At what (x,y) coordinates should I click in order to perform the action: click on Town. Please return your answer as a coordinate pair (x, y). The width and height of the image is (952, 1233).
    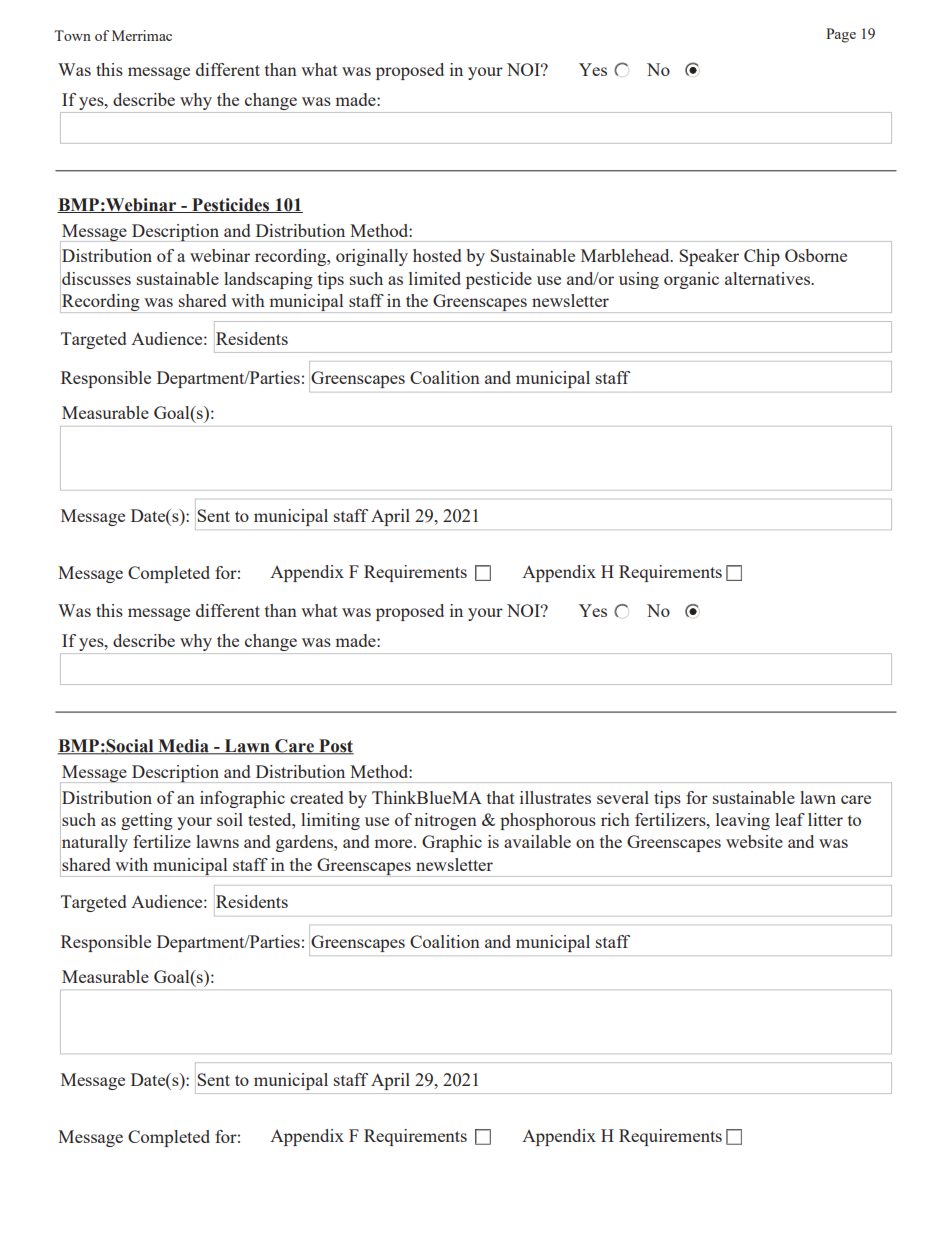
    Looking at the image, I should click on (72, 35).
